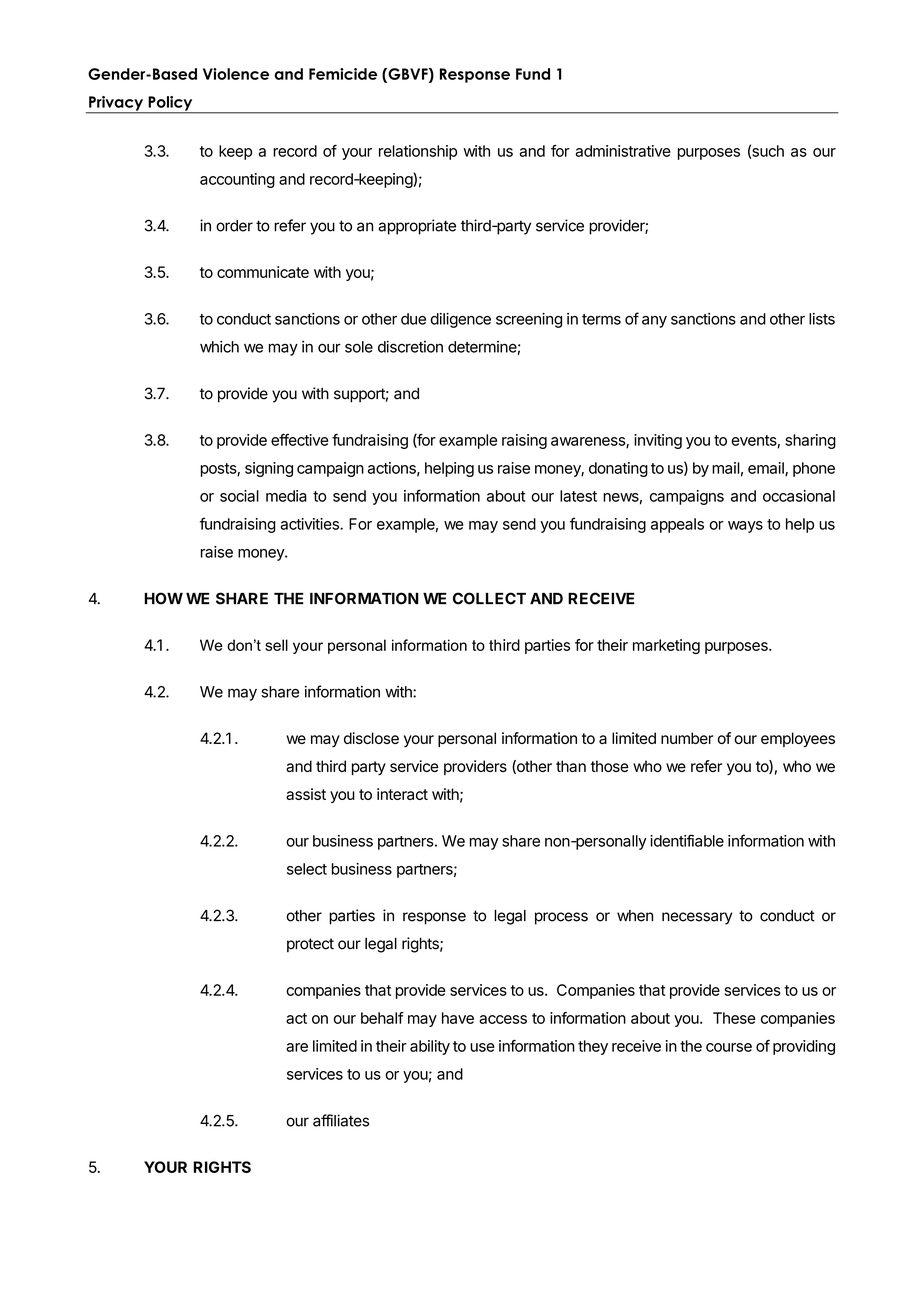  I want to click on Policy, so click(170, 104).
